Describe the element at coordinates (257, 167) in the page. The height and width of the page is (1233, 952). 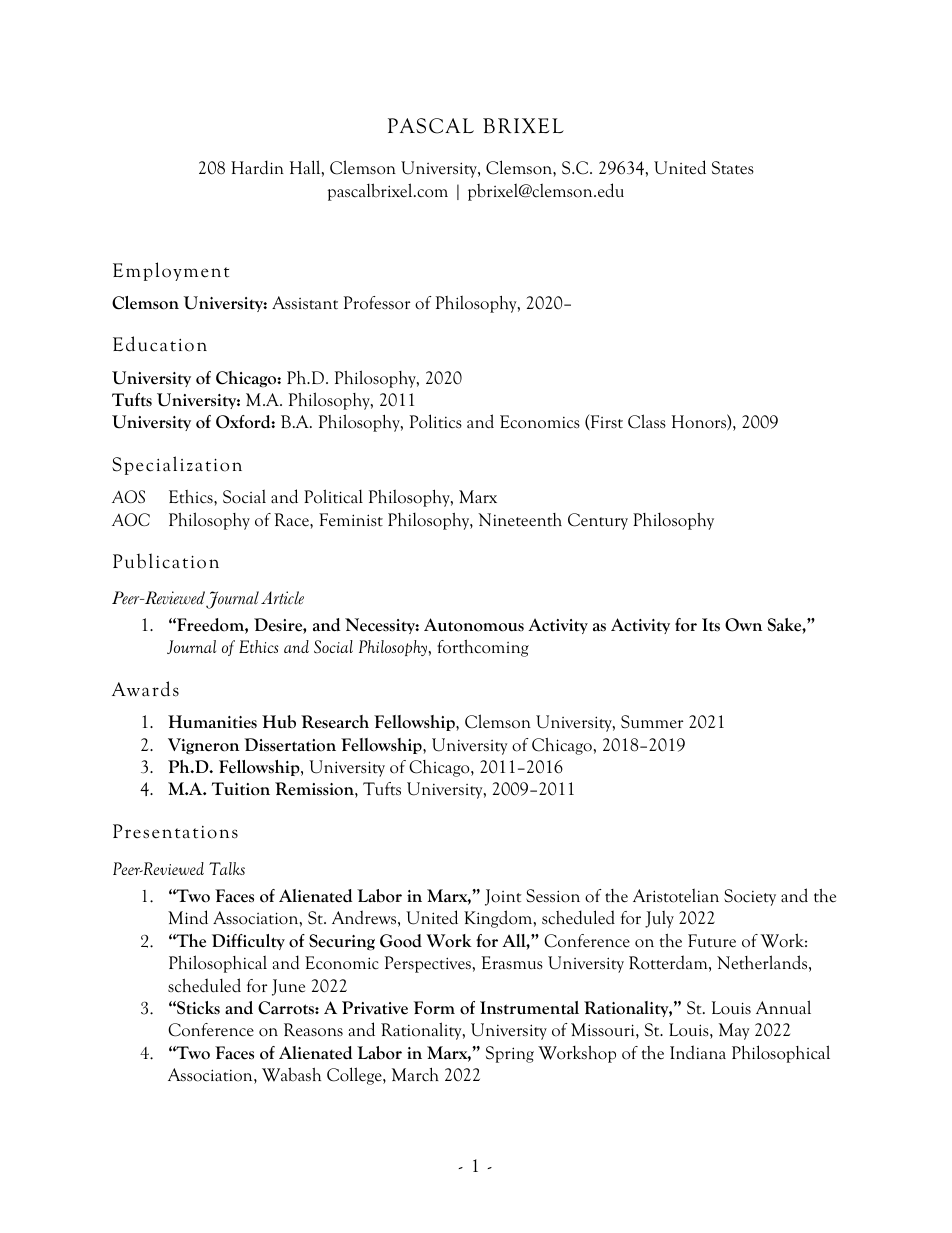
I see `Hardin` at that location.
